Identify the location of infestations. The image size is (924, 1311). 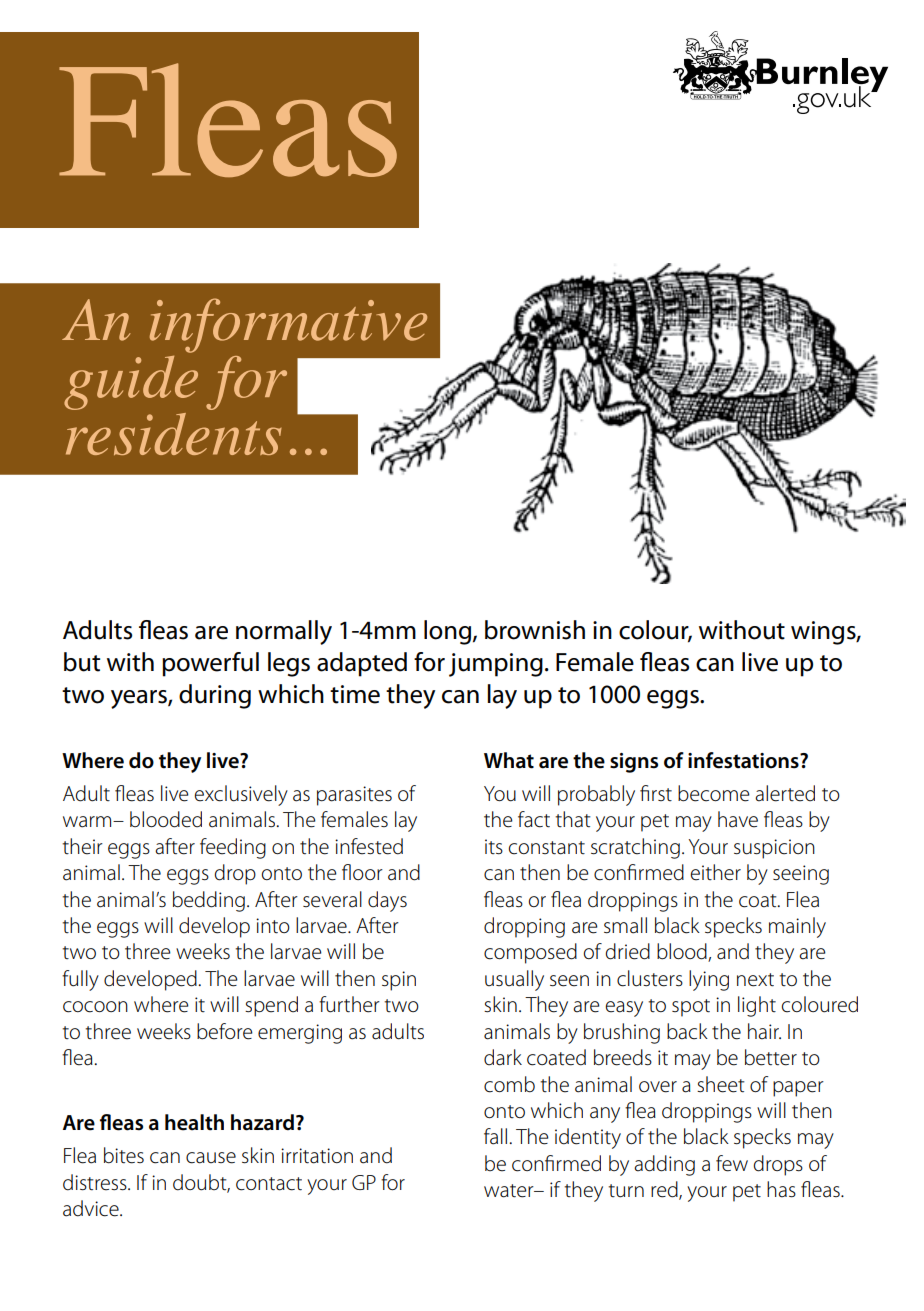
(744, 760).
